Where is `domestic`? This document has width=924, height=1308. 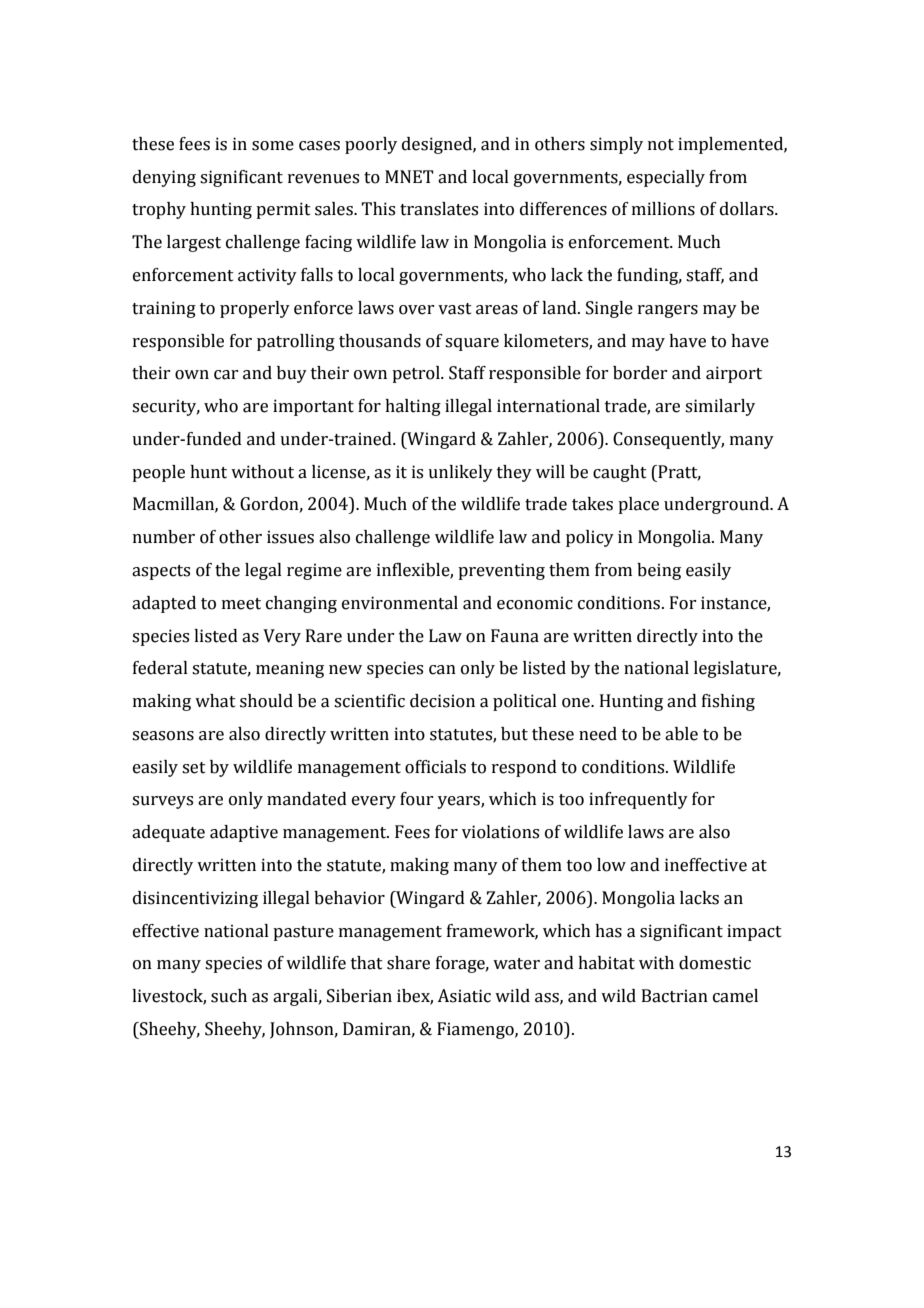 domestic is located at coordinates (715, 963).
